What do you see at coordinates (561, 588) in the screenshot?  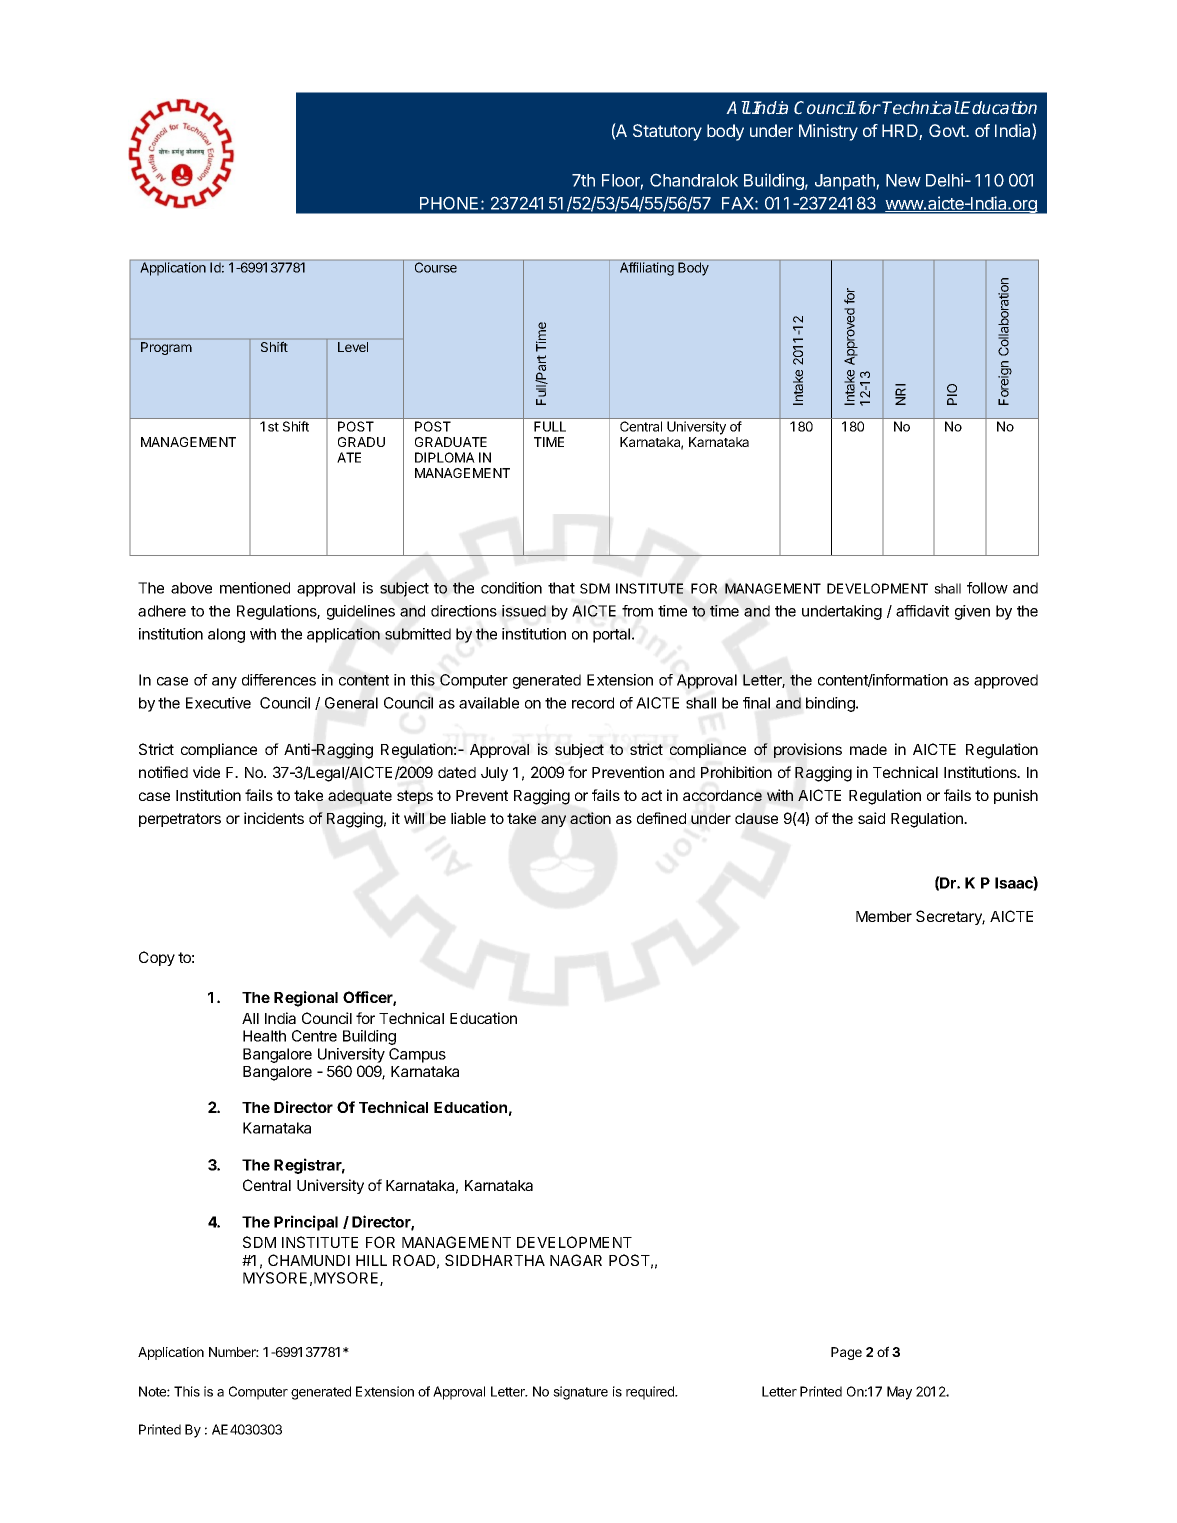 I see `that` at bounding box center [561, 588].
